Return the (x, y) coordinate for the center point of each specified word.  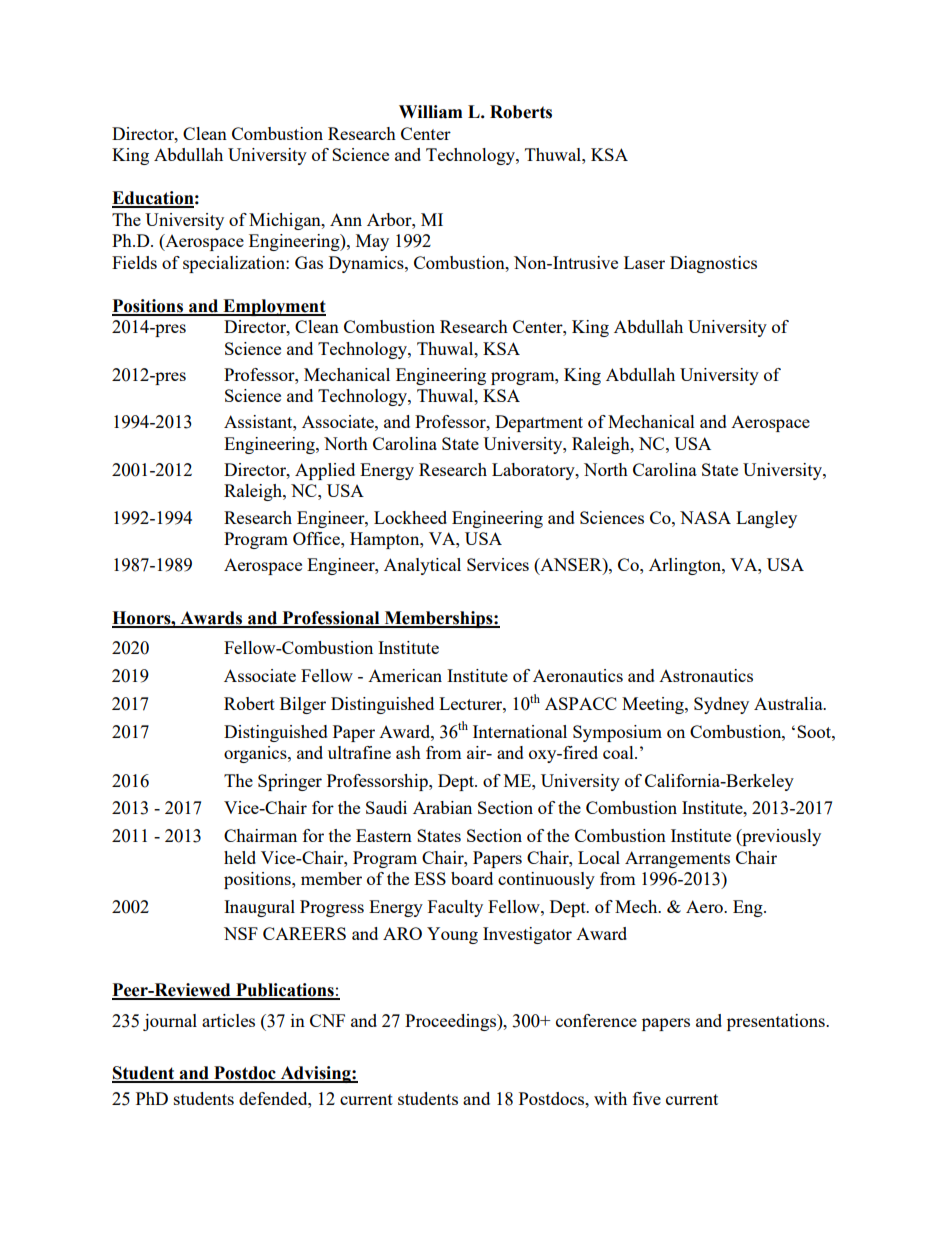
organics (256, 754)
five (647, 1098)
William (430, 112)
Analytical (422, 566)
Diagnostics (713, 264)
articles (228, 1020)
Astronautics (706, 675)
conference (596, 1020)
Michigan (286, 221)
